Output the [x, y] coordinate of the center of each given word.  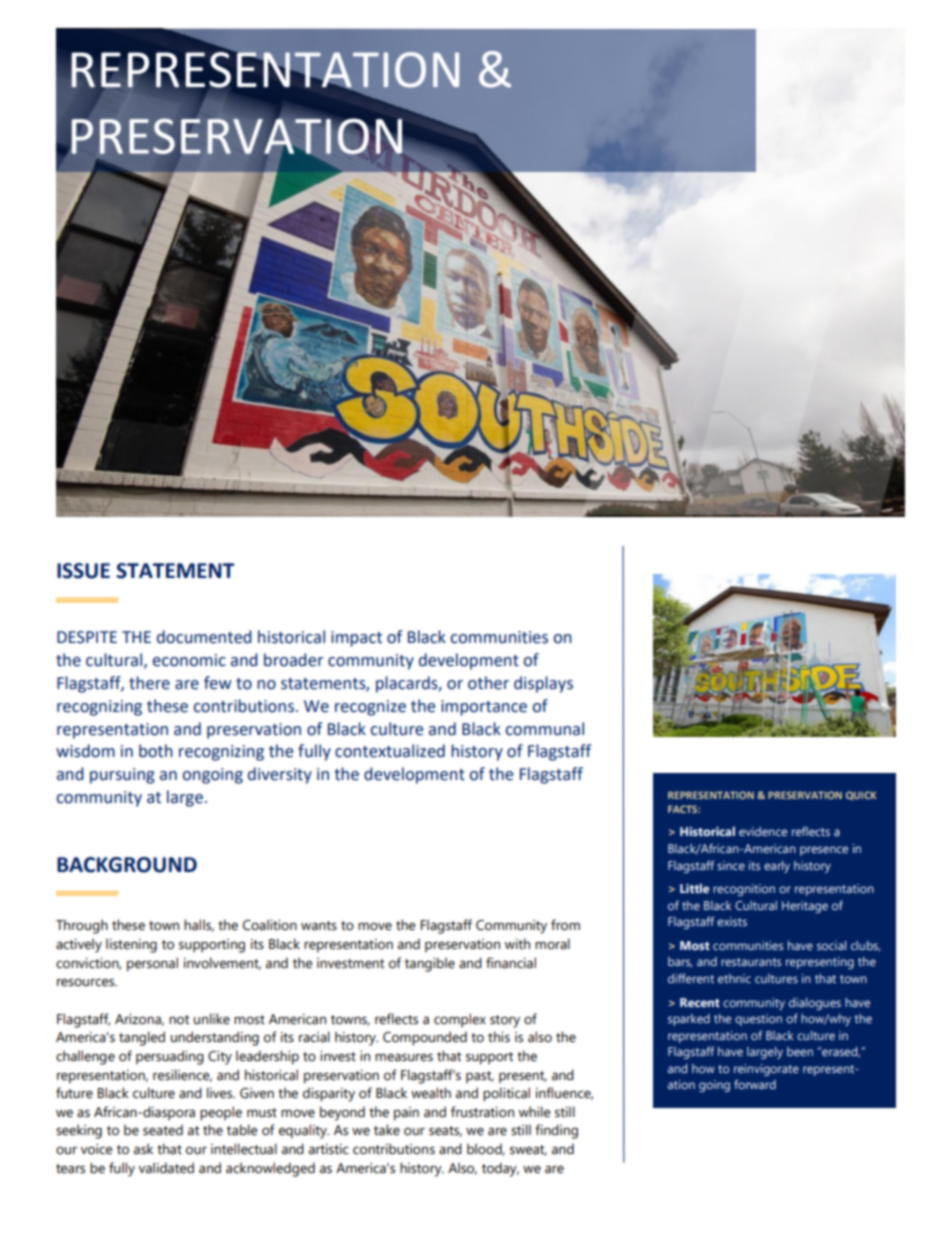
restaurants [751, 962]
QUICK [861, 795]
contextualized [390, 751]
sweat [528, 1150]
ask [143, 1149]
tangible [430, 964]
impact [356, 639]
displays [543, 684]
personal [152, 964]
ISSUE [83, 571]
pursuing [122, 776]
